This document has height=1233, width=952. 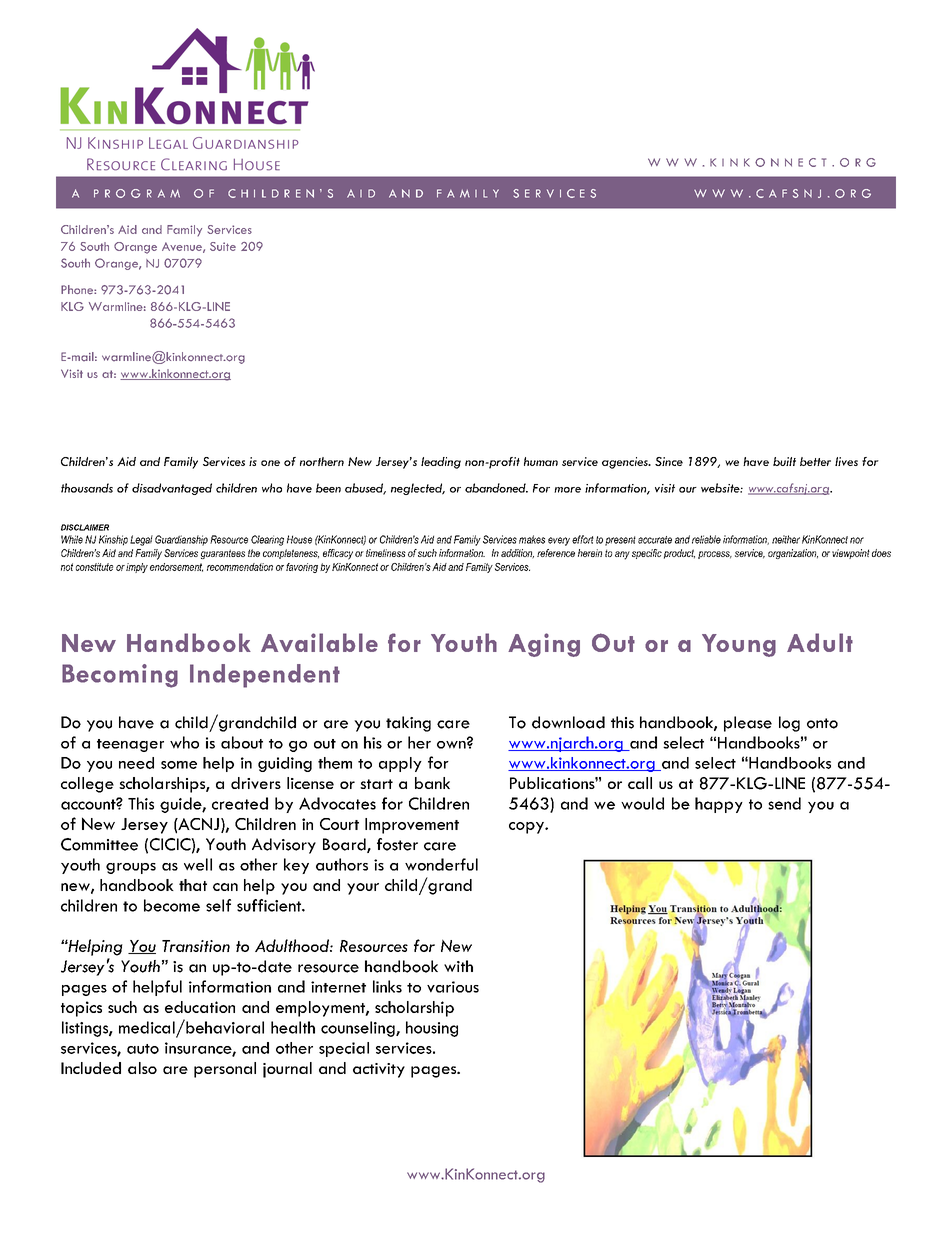 I want to click on leading, so click(x=441, y=463).
